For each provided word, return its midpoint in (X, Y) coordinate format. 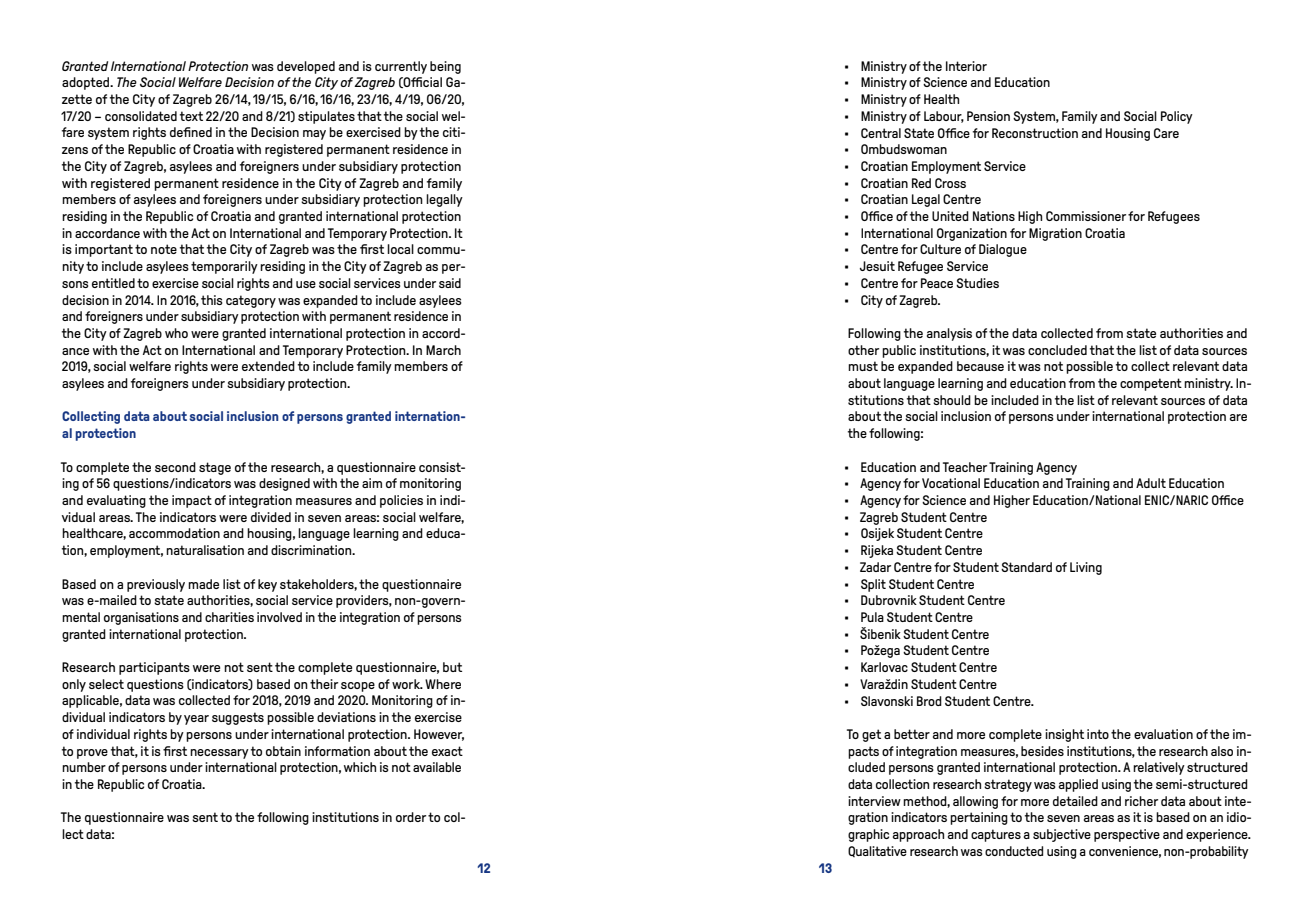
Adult (1151, 483)
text (191, 116)
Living (1086, 568)
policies (401, 501)
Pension (988, 116)
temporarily (224, 267)
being (445, 67)
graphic (868, 835)
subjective (1062, 835)
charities (229, 617)
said (450, 283)
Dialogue (1003, 250)
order (411, 817)
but (452, 667)
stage (215, 468)
